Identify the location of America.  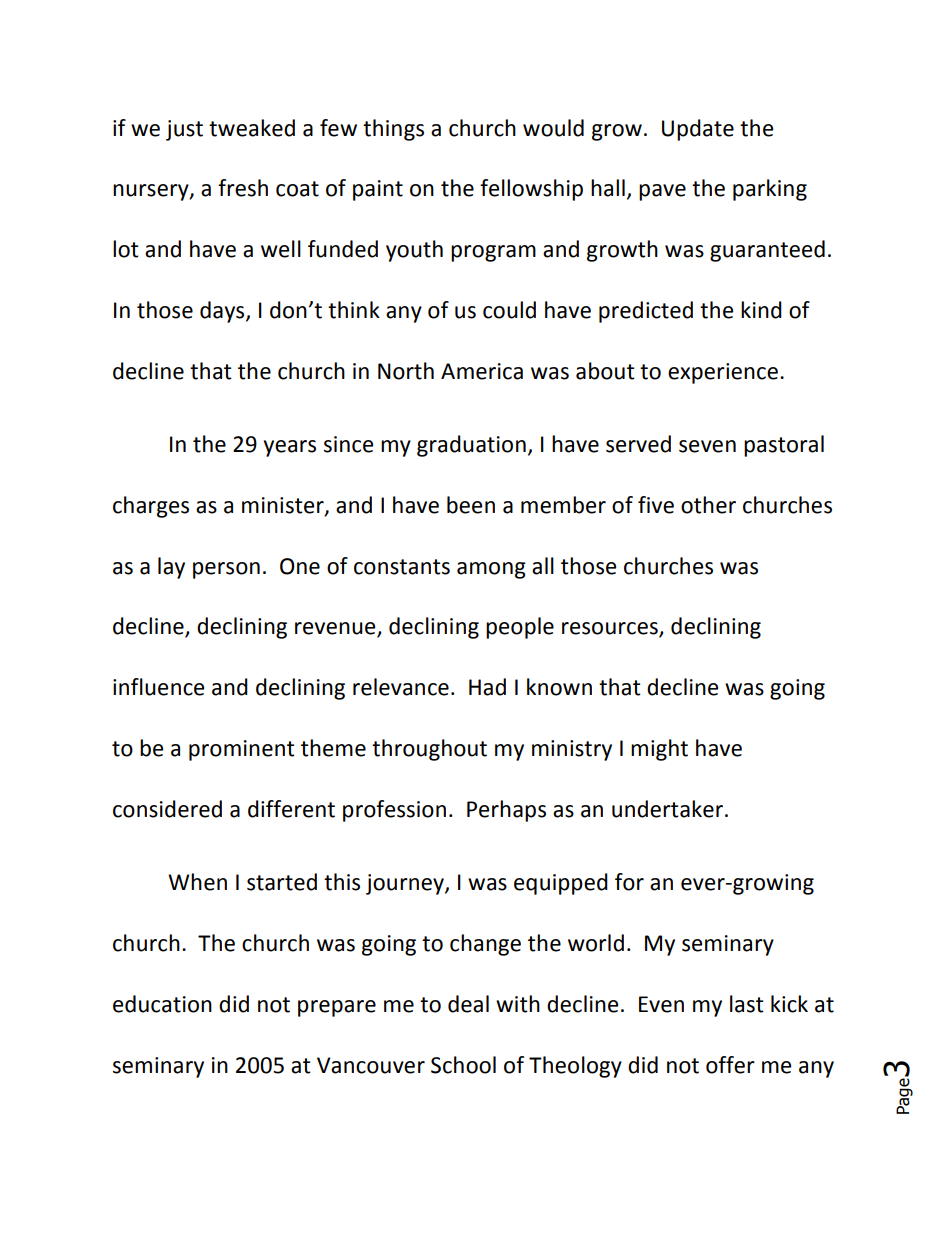
(482, 371).
